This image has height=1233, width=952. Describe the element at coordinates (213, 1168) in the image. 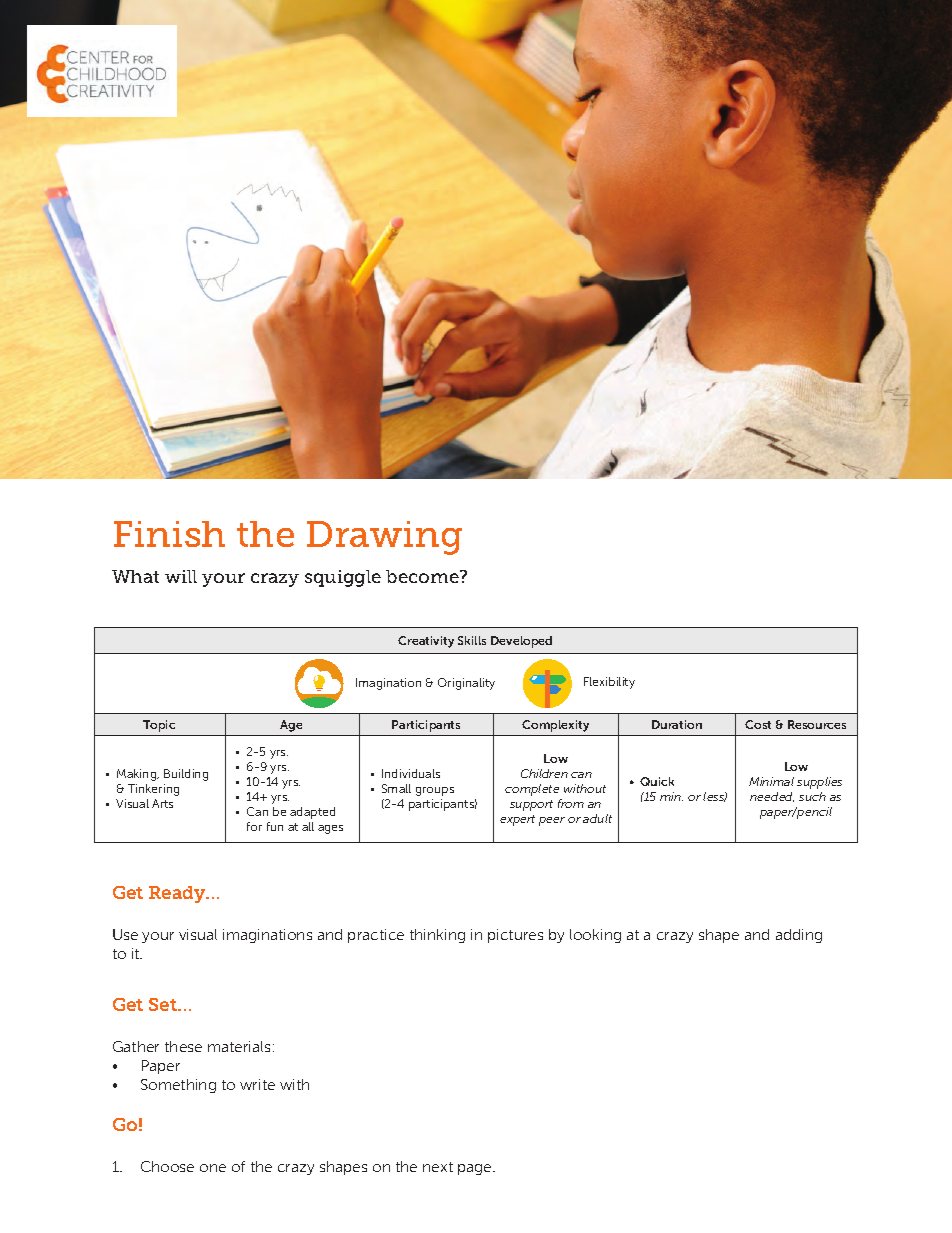

I see `one` at that location.
